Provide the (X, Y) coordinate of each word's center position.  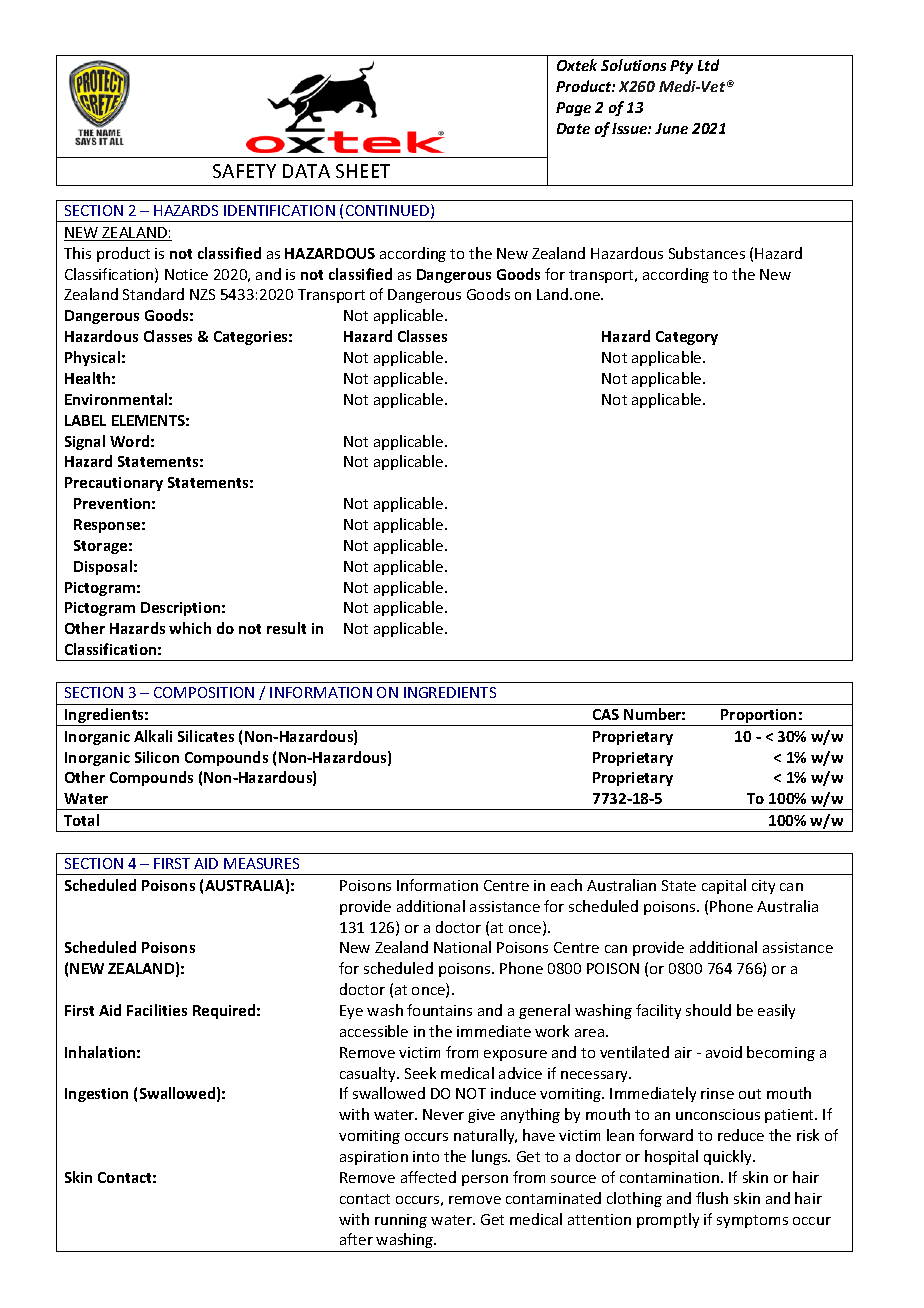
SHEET (363, 171)
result (286, 628)
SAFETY (244, 171)
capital (724, 886)
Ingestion (96, 1095)
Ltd (708, 65)
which (190, 628)
